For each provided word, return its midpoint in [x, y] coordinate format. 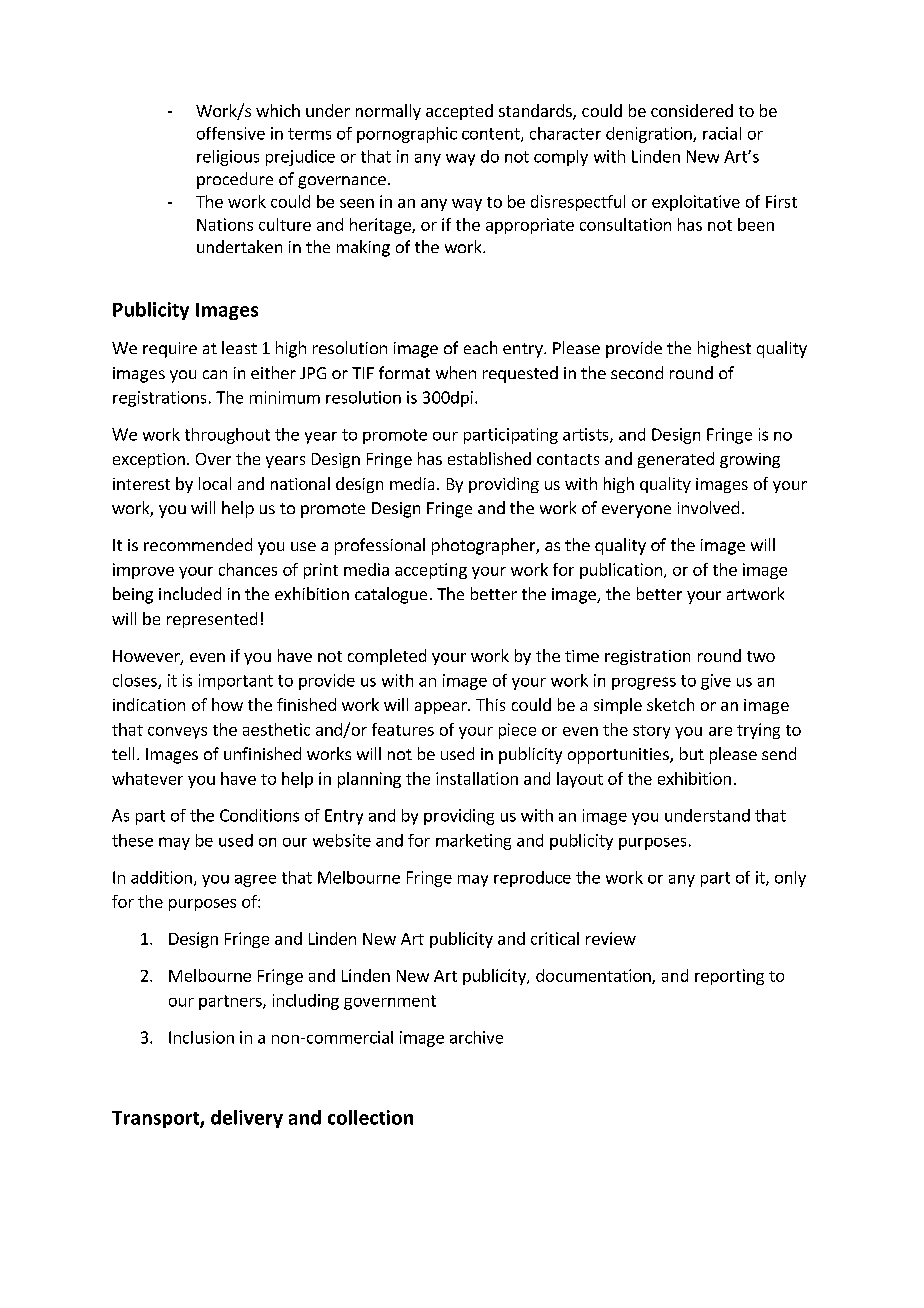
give [716, 682]
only [790, 879]
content [492, 135]
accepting [431, 571]
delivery [247, 1119]
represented [212, 620]
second [637, 372]
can [215, 374]
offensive [231, 133]
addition [161, 877]
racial [722, 133]
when [456, 372]
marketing [473, 842]
